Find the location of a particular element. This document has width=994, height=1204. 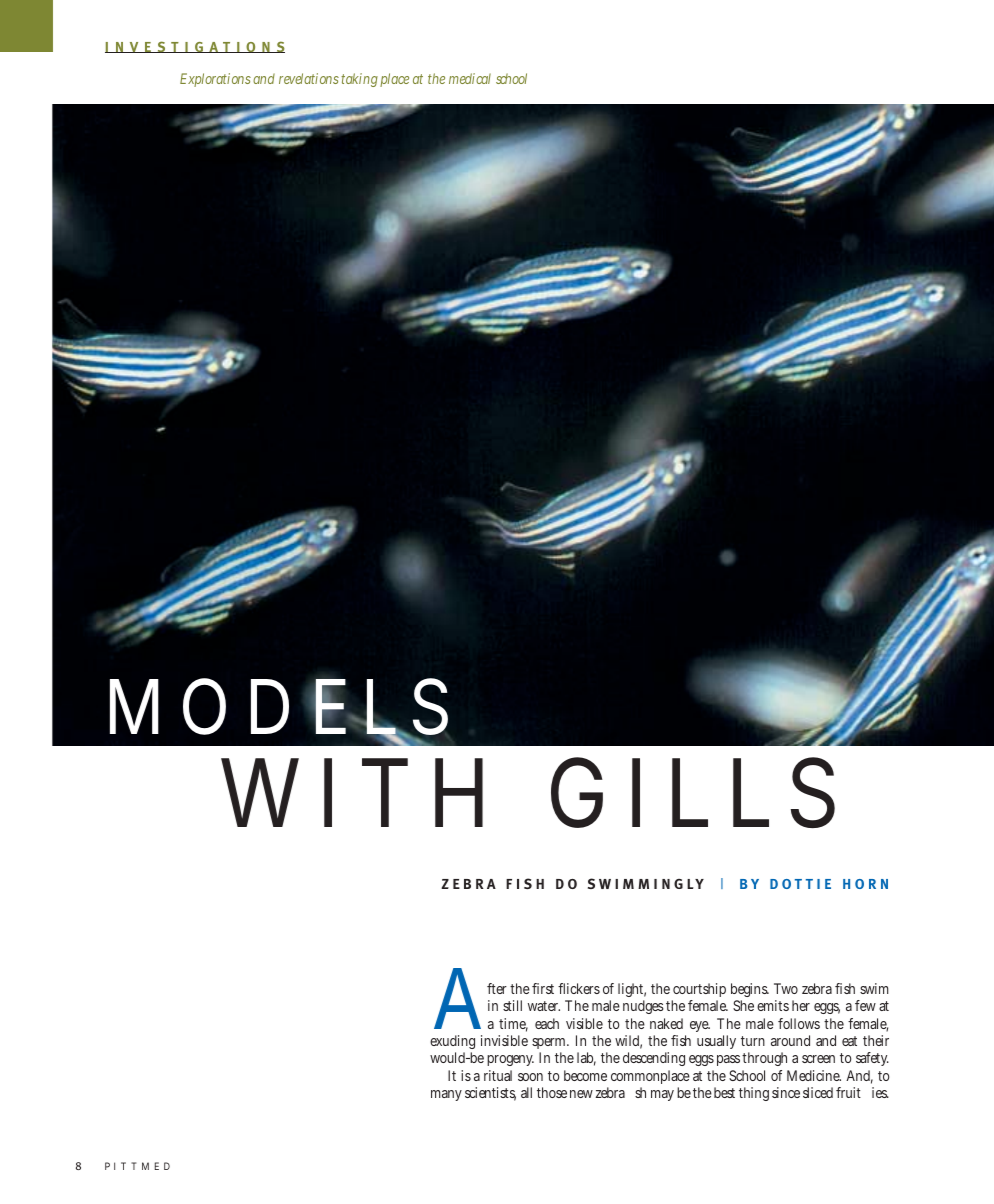

GILLS is located at coordinates (693, 792).
